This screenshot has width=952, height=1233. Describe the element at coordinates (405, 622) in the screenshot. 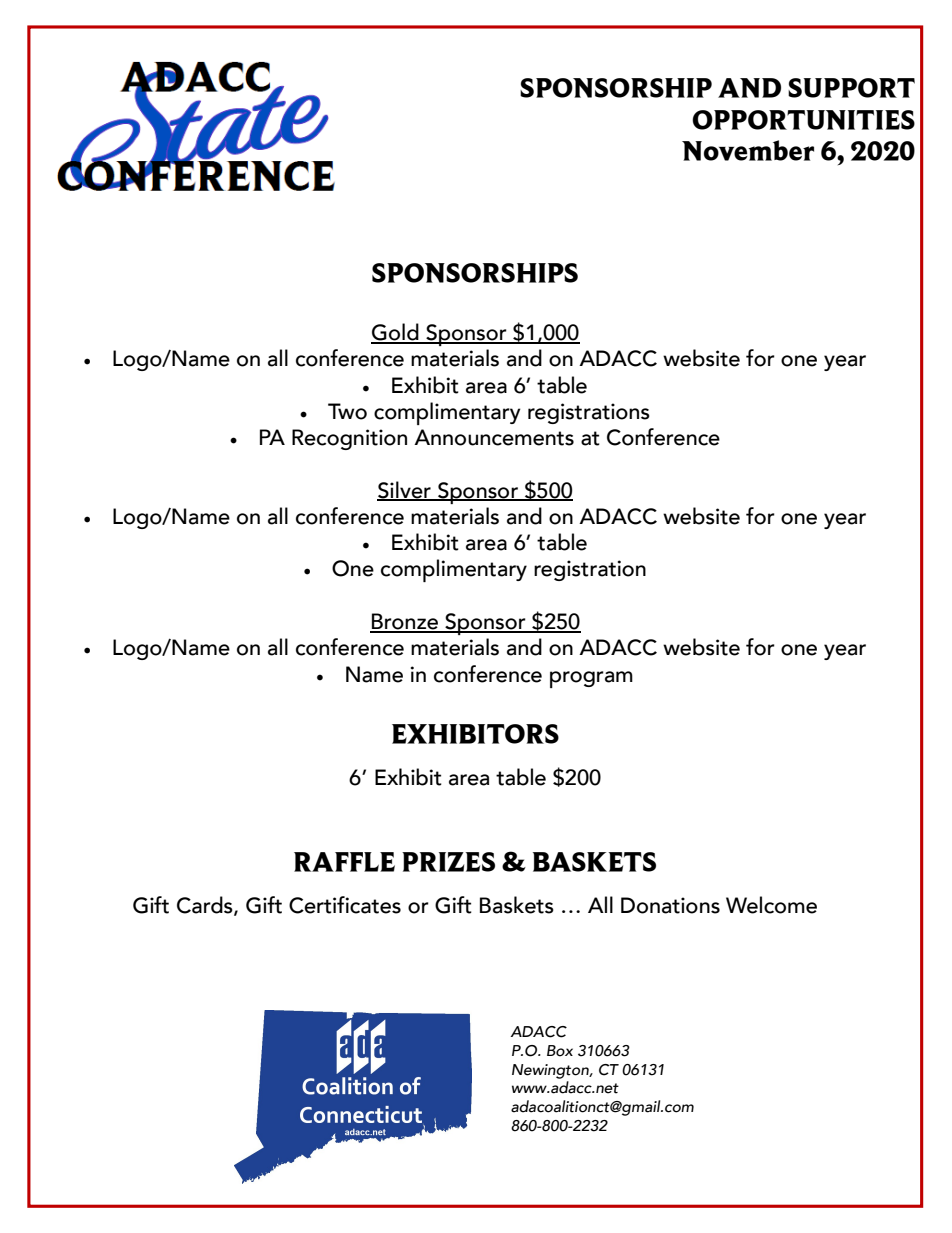

I see `Bronze` at that location.
